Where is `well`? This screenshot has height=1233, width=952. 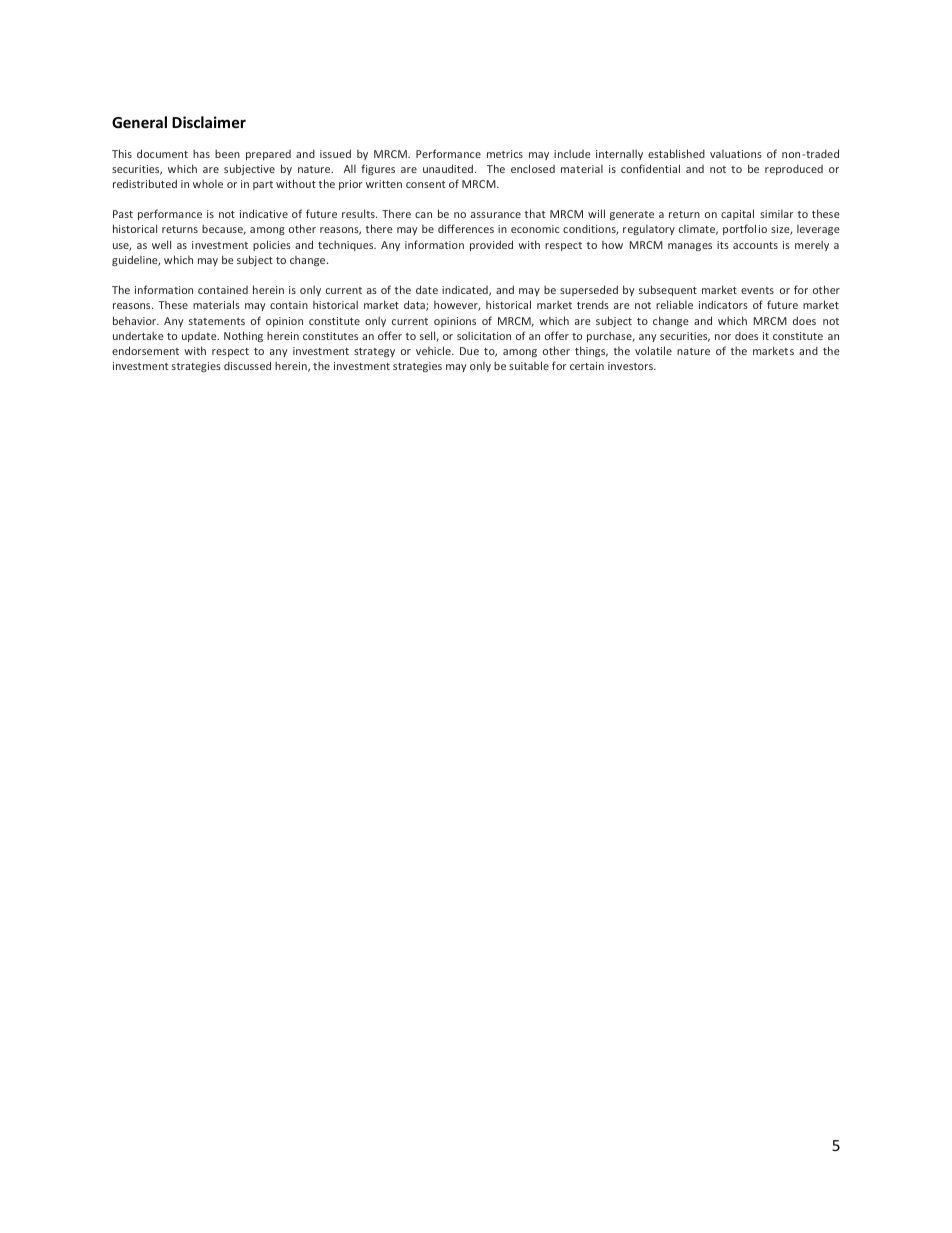
well is located at coordinates (161, 244).
